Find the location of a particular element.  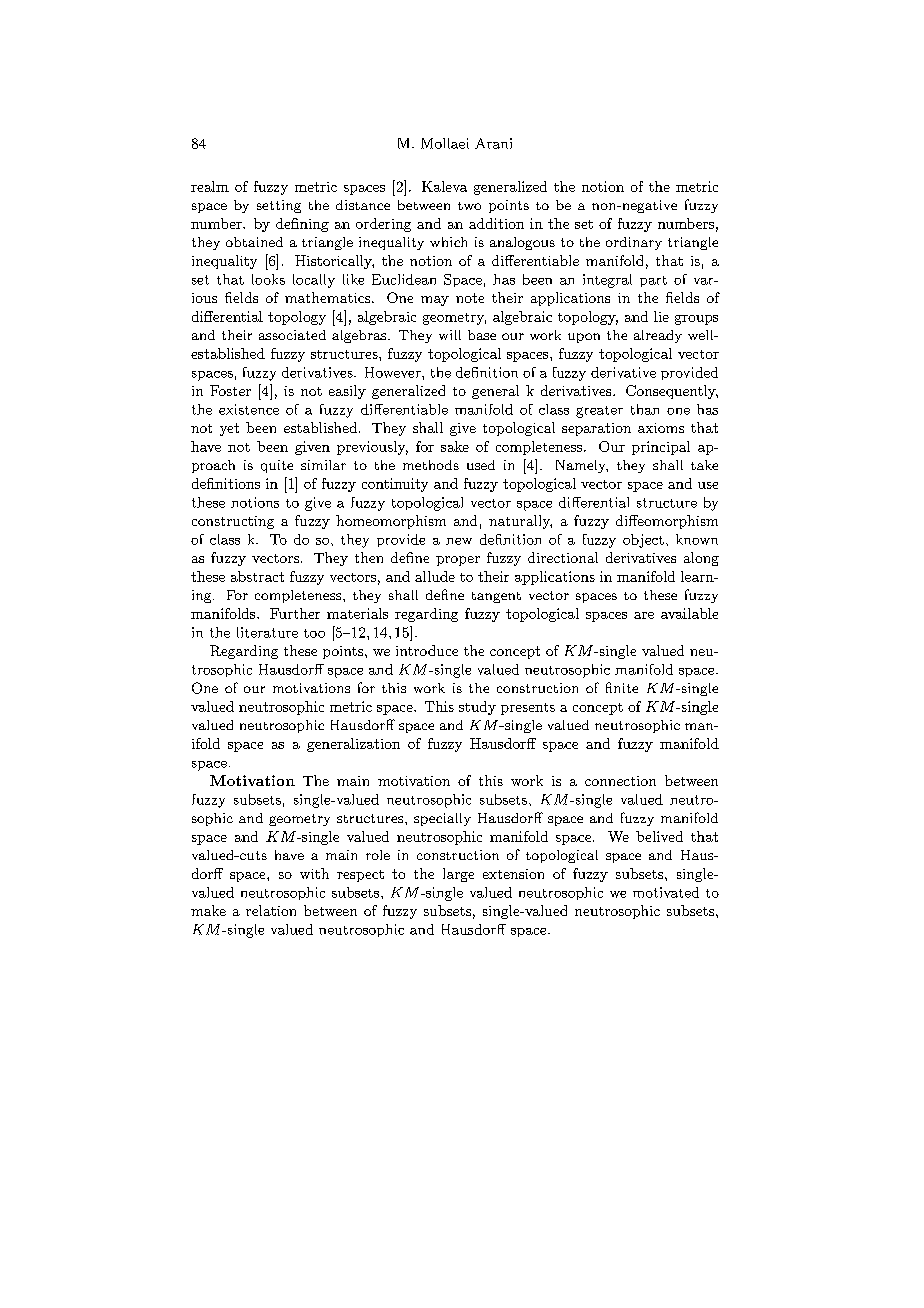

associated is located at coordinates (292, 335).
